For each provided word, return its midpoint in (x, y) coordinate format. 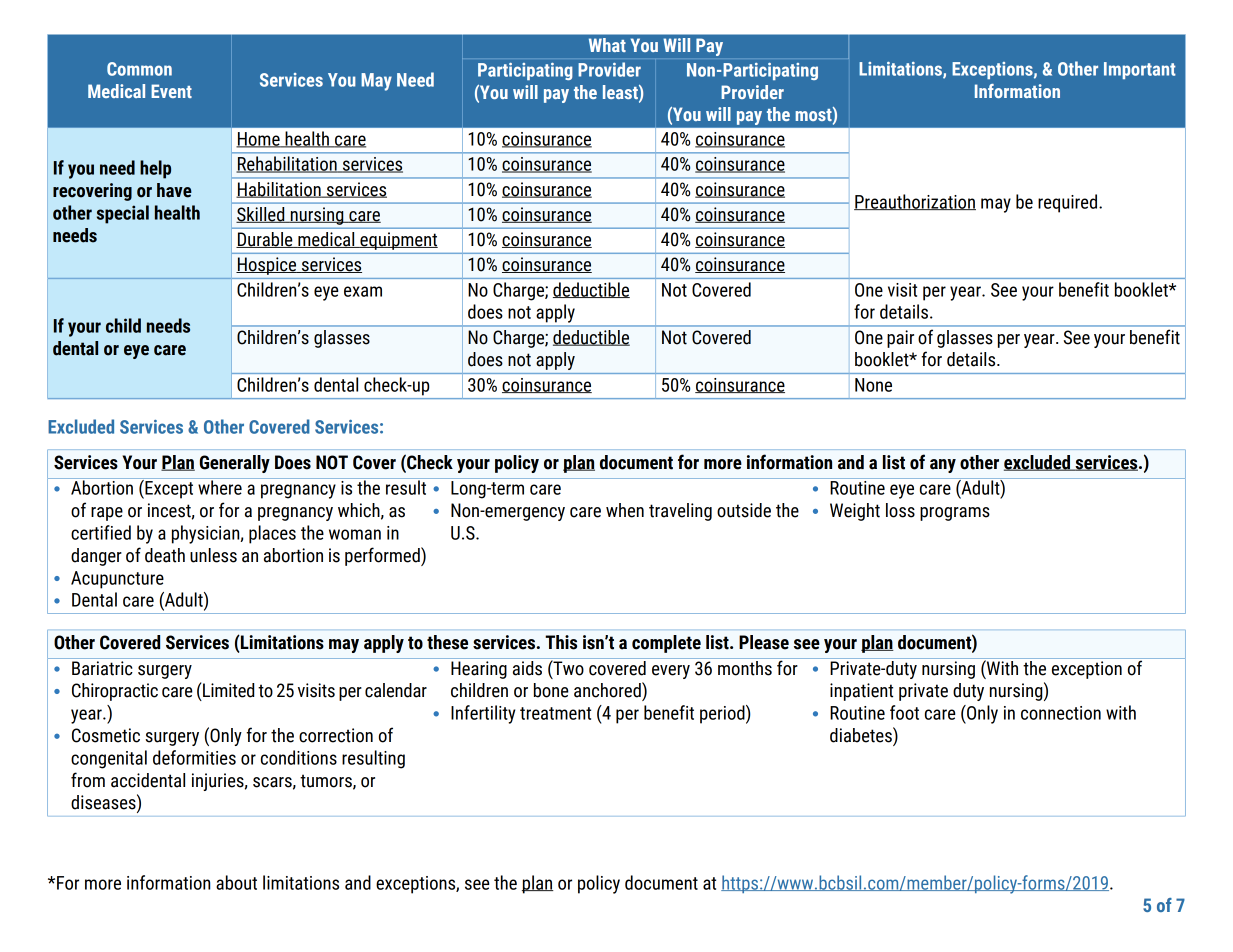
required (1069, 203)
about (236, 882)
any (943, 466)
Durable (265, 240)
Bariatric (102, 668)
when (625, 510)
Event (171, 91)
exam (363, 291)
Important (1140, 70)
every (671, 672)
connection (1061, 713)
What (607, 45)
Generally (235, 464)
